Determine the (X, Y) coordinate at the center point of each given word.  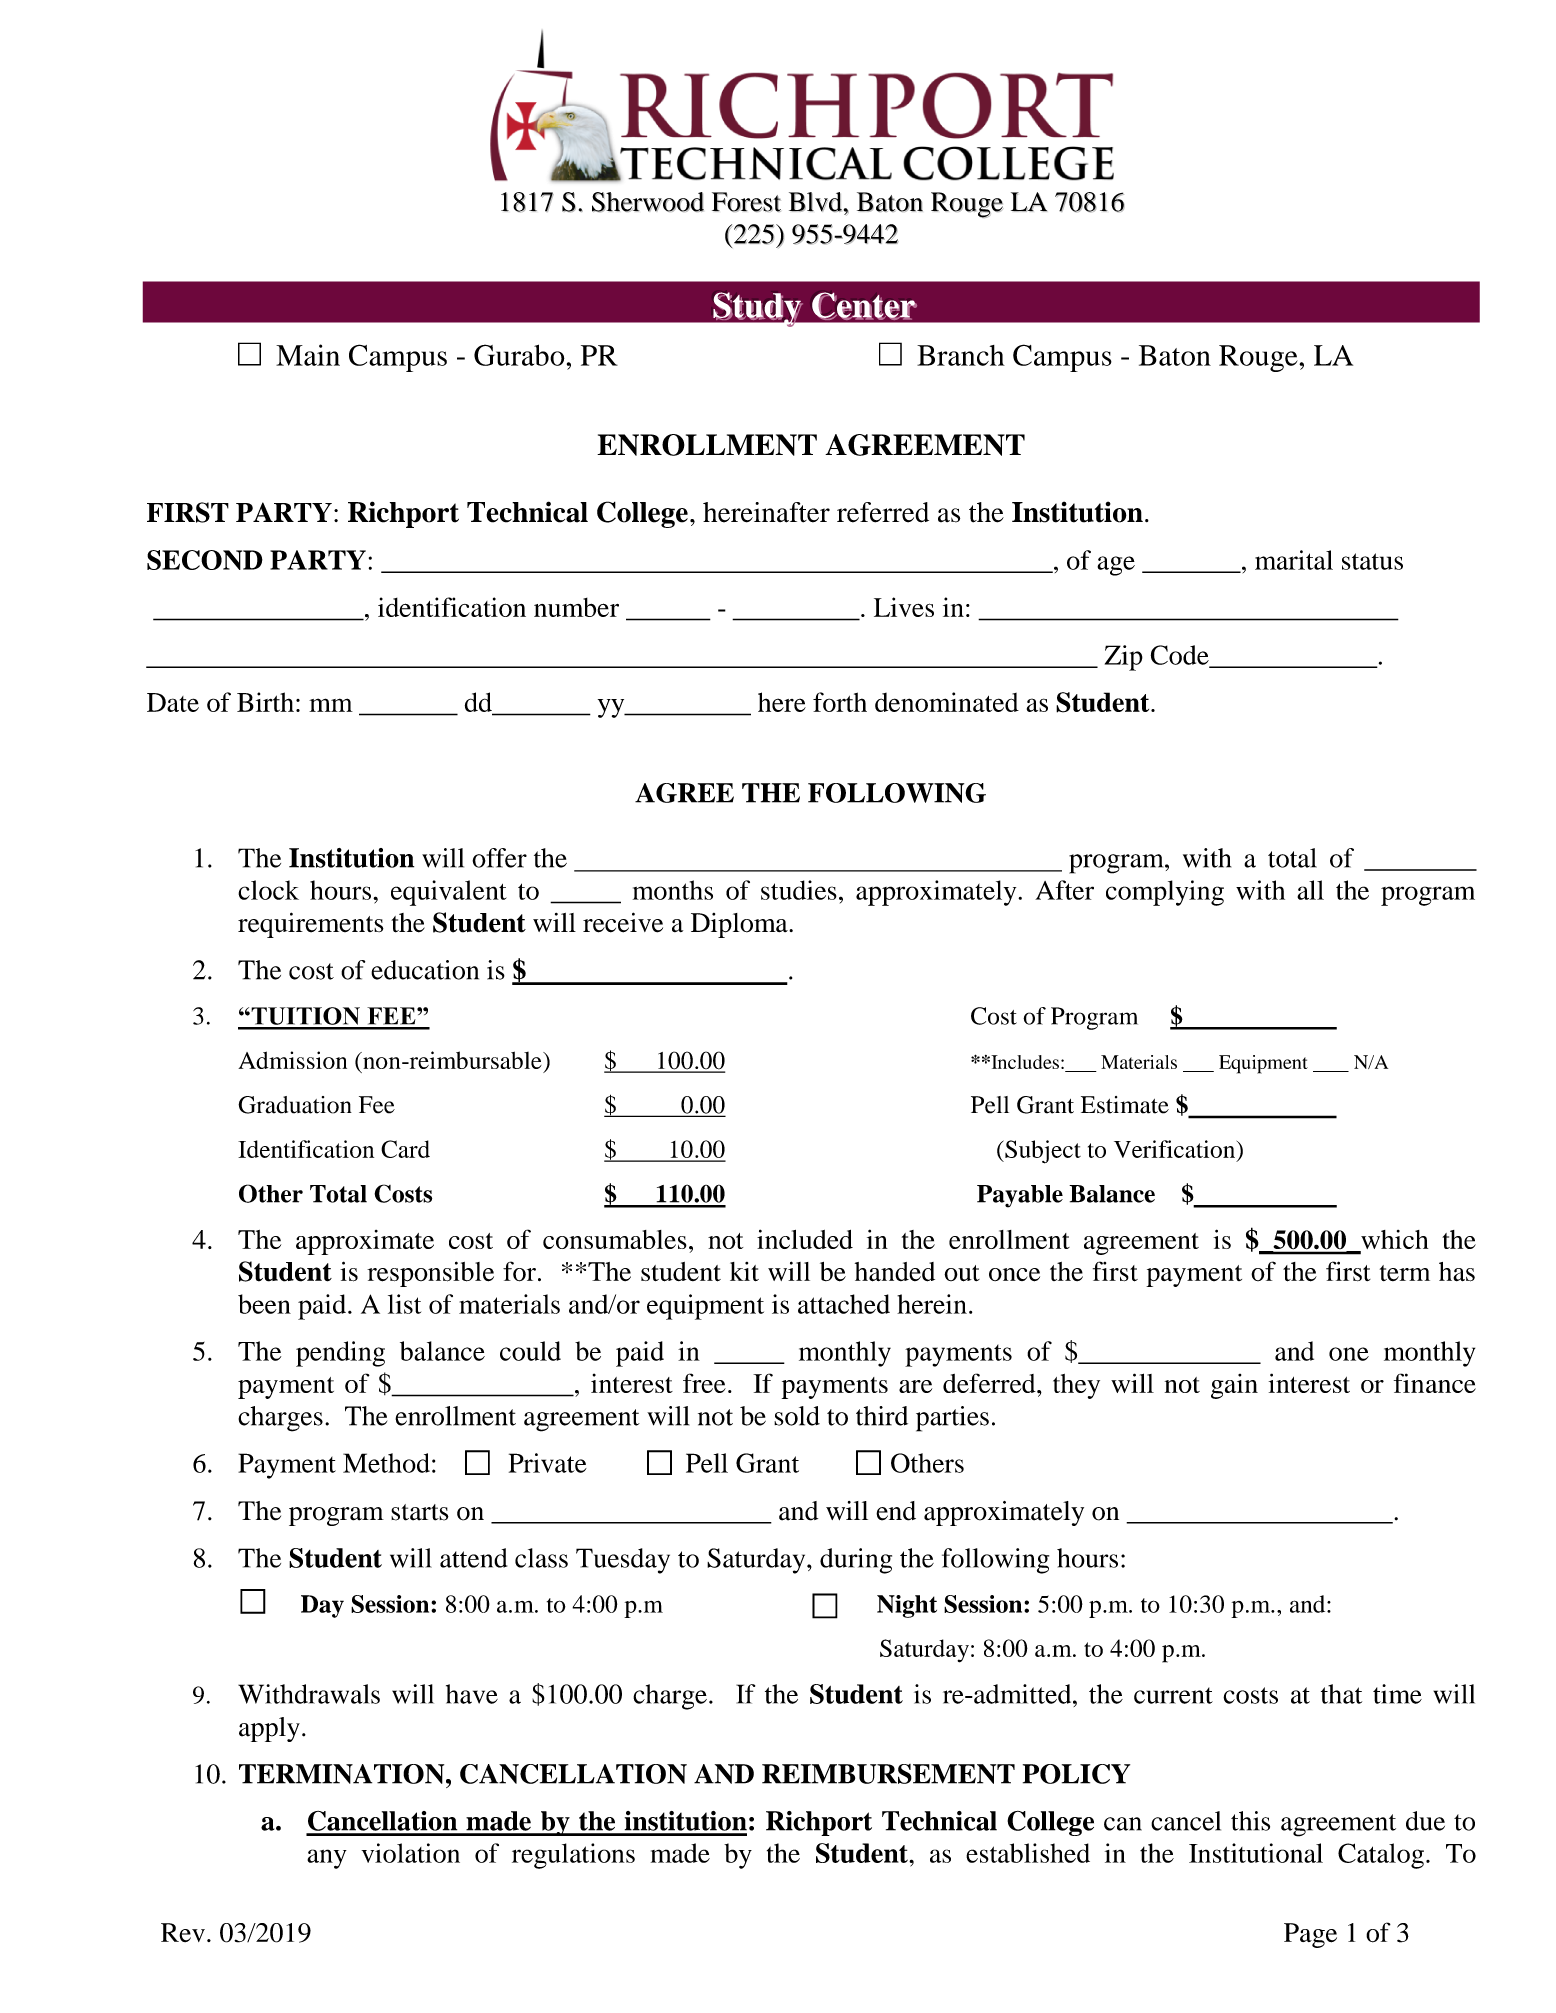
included (805, 1239)
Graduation (295, 1105)
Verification (1176, 1149)
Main (308, 355)
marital (1294, 560)
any (327, 1859)
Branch (961, 355)
